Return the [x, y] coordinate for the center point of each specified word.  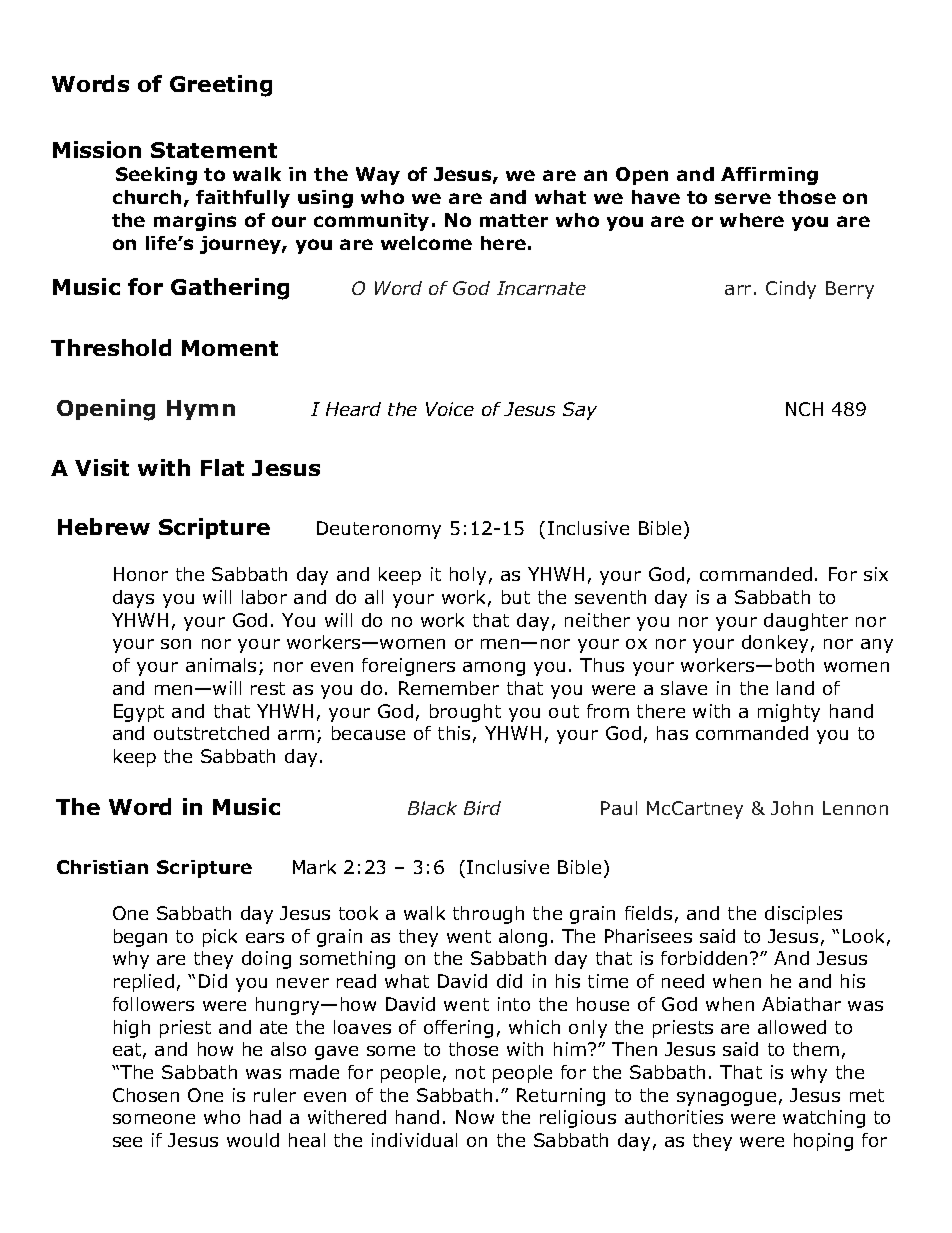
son [176, 644]
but [516, 597]
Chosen [146, 1095]
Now [475, 1117]
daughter [806, 622]
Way [378, 176]
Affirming [769, 176]
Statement [214, 150]
